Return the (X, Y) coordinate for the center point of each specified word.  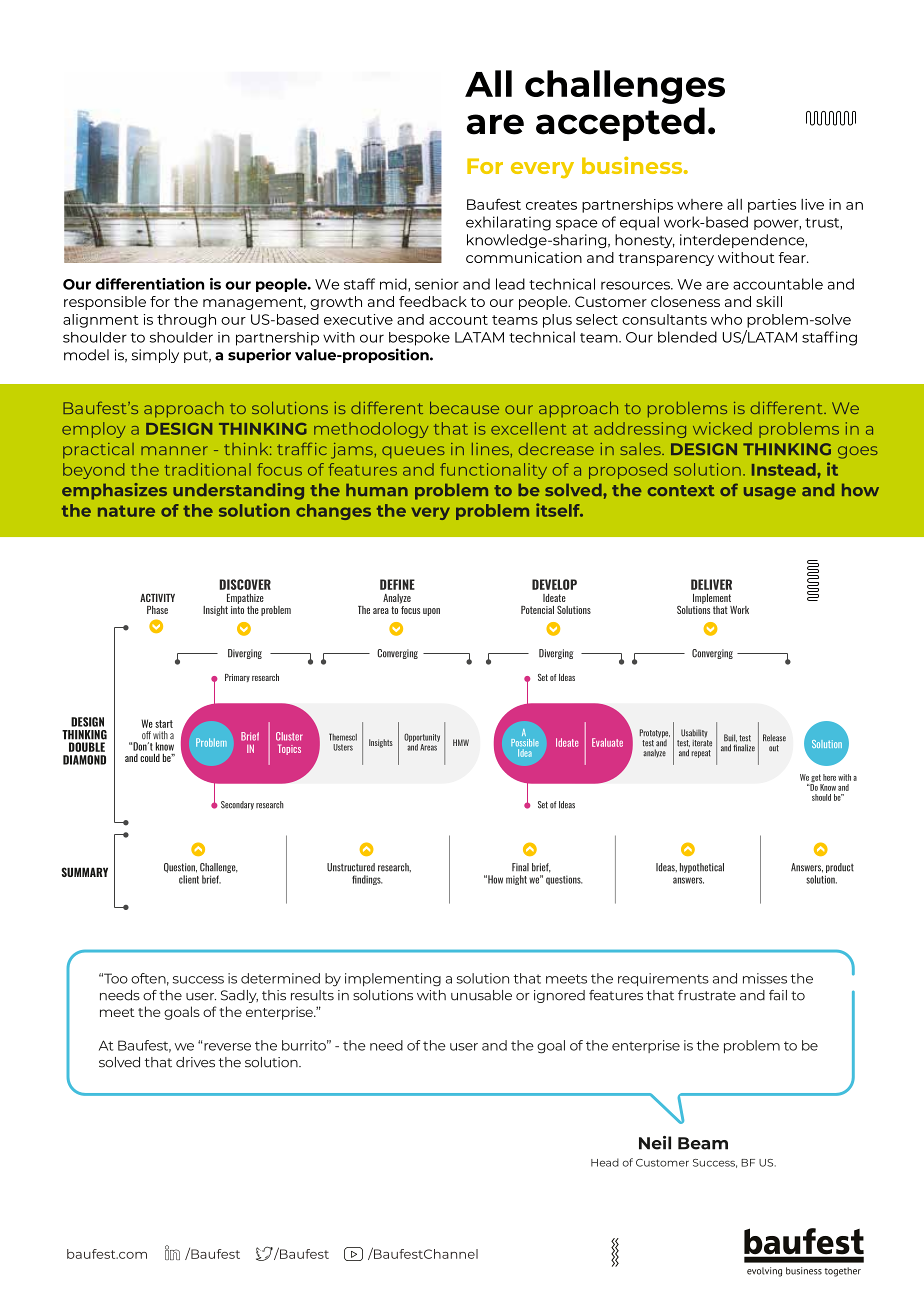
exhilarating (508, 223)
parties (772, 206)
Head (605, 1162)
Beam (703, 1143)
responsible (105, 303)
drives (195, 1062)
